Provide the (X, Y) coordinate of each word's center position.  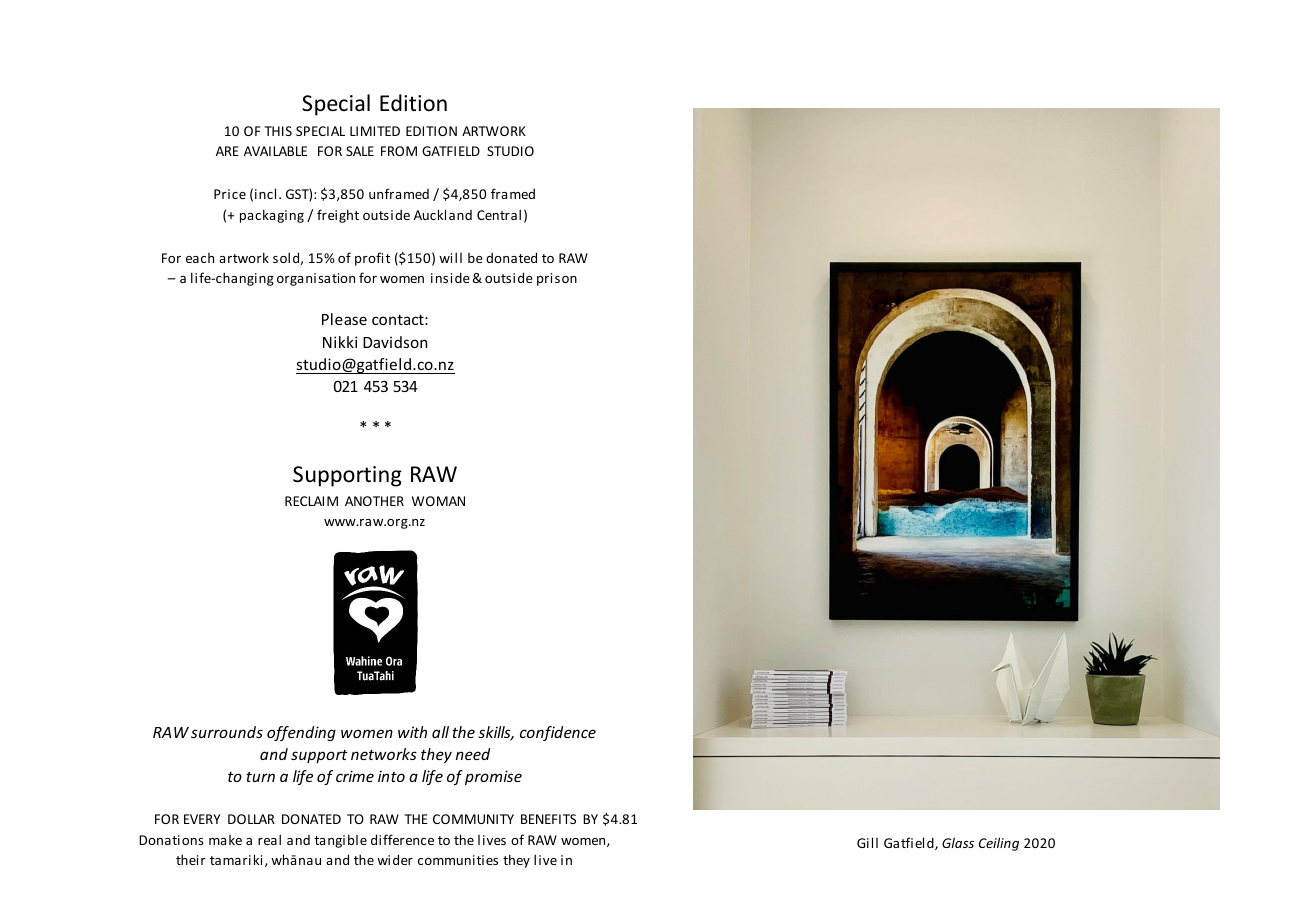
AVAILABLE (275, 151)
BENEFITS (548, 819)
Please (344, 319)
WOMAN (438, 501)
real (269, 839)
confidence (558, 733)
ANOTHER (374, 501)
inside (450, 277)
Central (499, 214)
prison (557, 279)
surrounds (227, 732)
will (450, 257)
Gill (867, 842)
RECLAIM (311, 501)
